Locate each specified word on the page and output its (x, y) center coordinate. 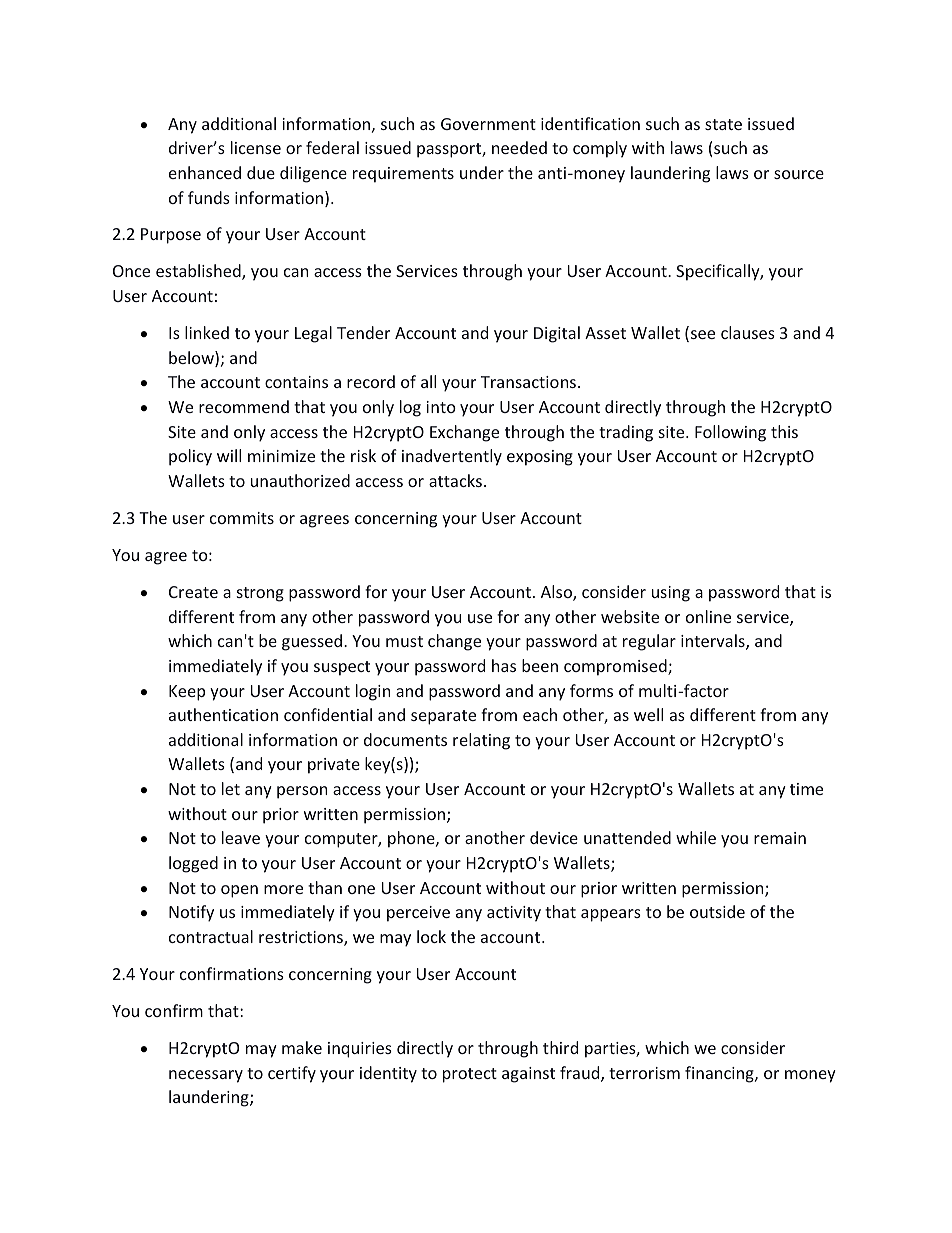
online (708, 616)
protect (470, 1075)
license (256, 147)
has (504, 665)
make (302, 1047)
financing (720, 1074)
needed (519, 147)
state (723, 124)
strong (260, 594)
